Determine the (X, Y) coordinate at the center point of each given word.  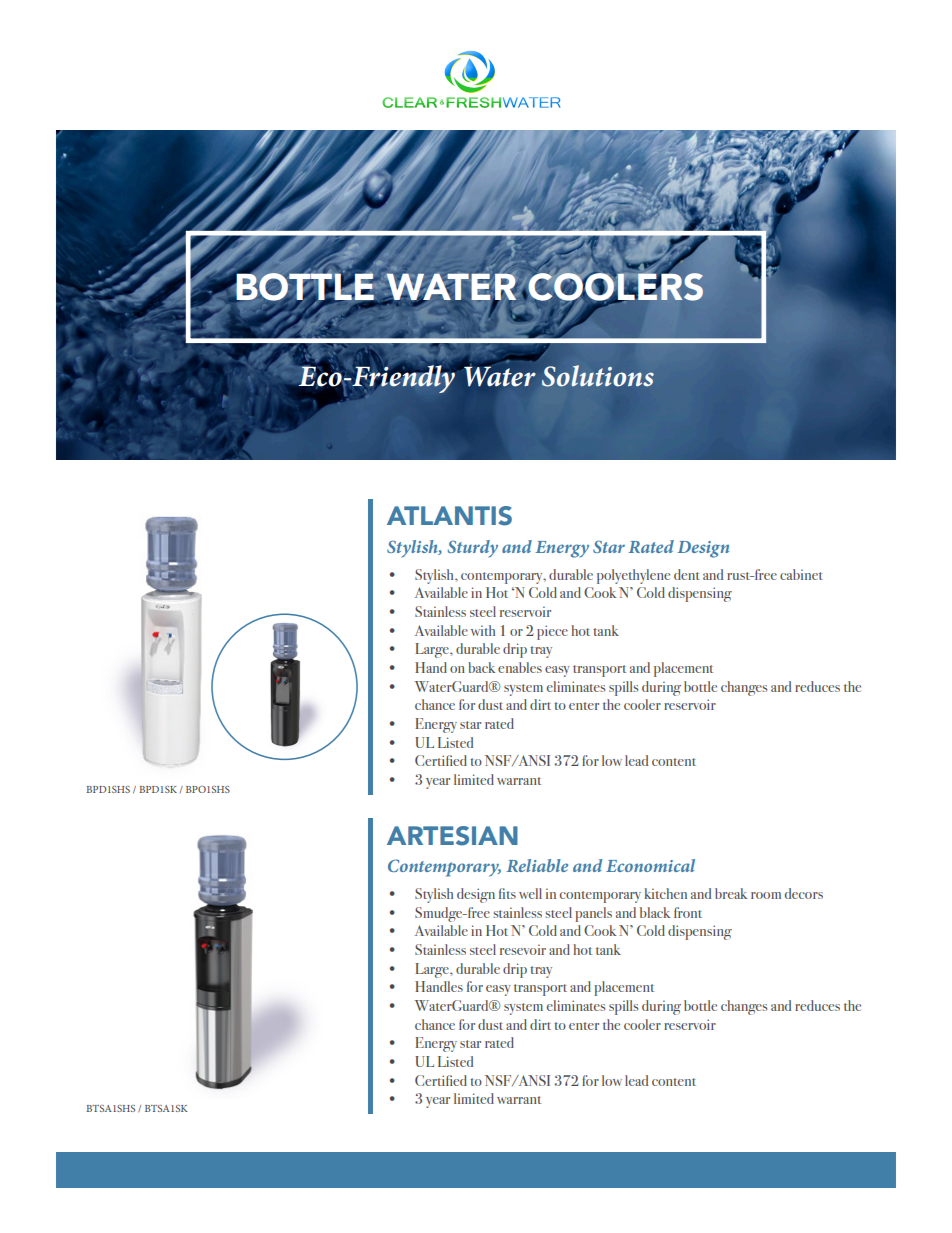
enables (520, 667)
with (483, 630)
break (731, 893)
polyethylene (633, 576)
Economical (650, 865)
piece (552, 632)
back (481, 667)
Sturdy (473, 549)
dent (687, 574)
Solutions (598, 376)
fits (507, 893)
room (766, 895)
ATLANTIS (449, 516)
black (655, 912)
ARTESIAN (452, 836)
